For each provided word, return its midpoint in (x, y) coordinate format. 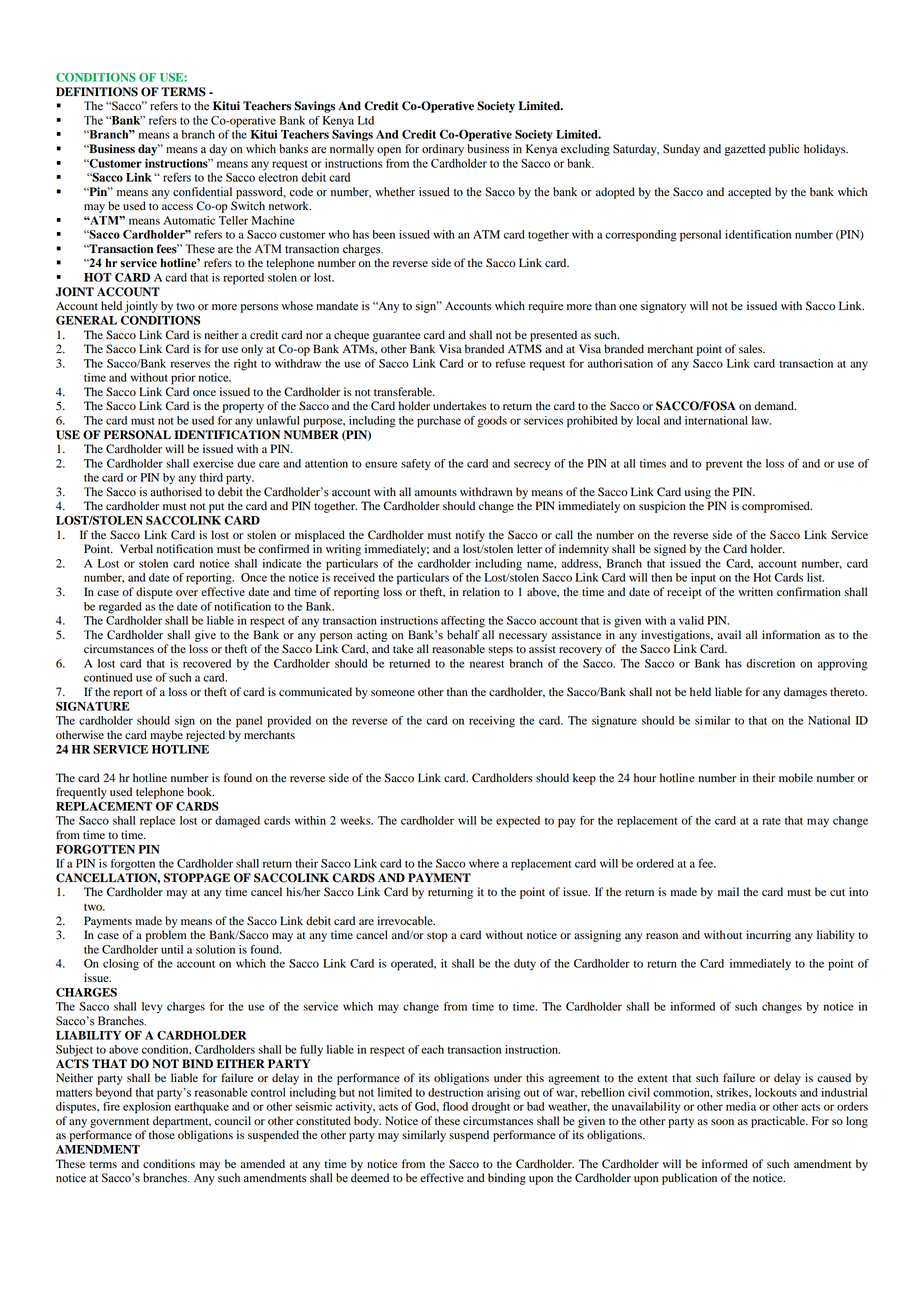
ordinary (443, 150)
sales (752, 348)
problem (166, 936)
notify (470, 536)
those (162, 1135)
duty (525, 965)
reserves (190, 364)
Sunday (681, 150)
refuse (510, 363)
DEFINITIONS (97, 92)
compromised (777, 507)
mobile (796, 777)
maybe (166, 736)
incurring (768, 936)
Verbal (136, 549)
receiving (492, 722)
